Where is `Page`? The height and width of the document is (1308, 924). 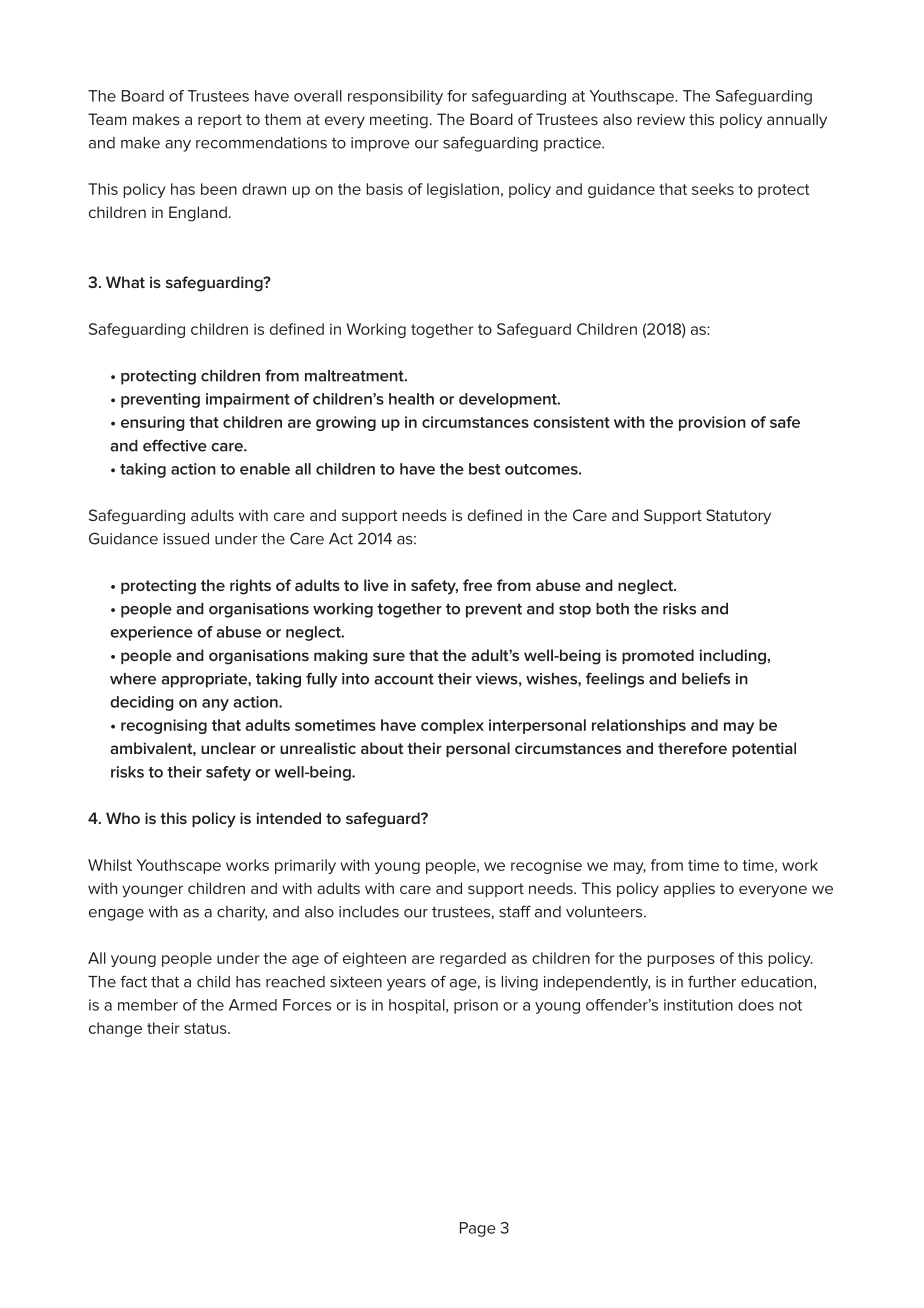 Page is located at coordinates (478, 1229).
